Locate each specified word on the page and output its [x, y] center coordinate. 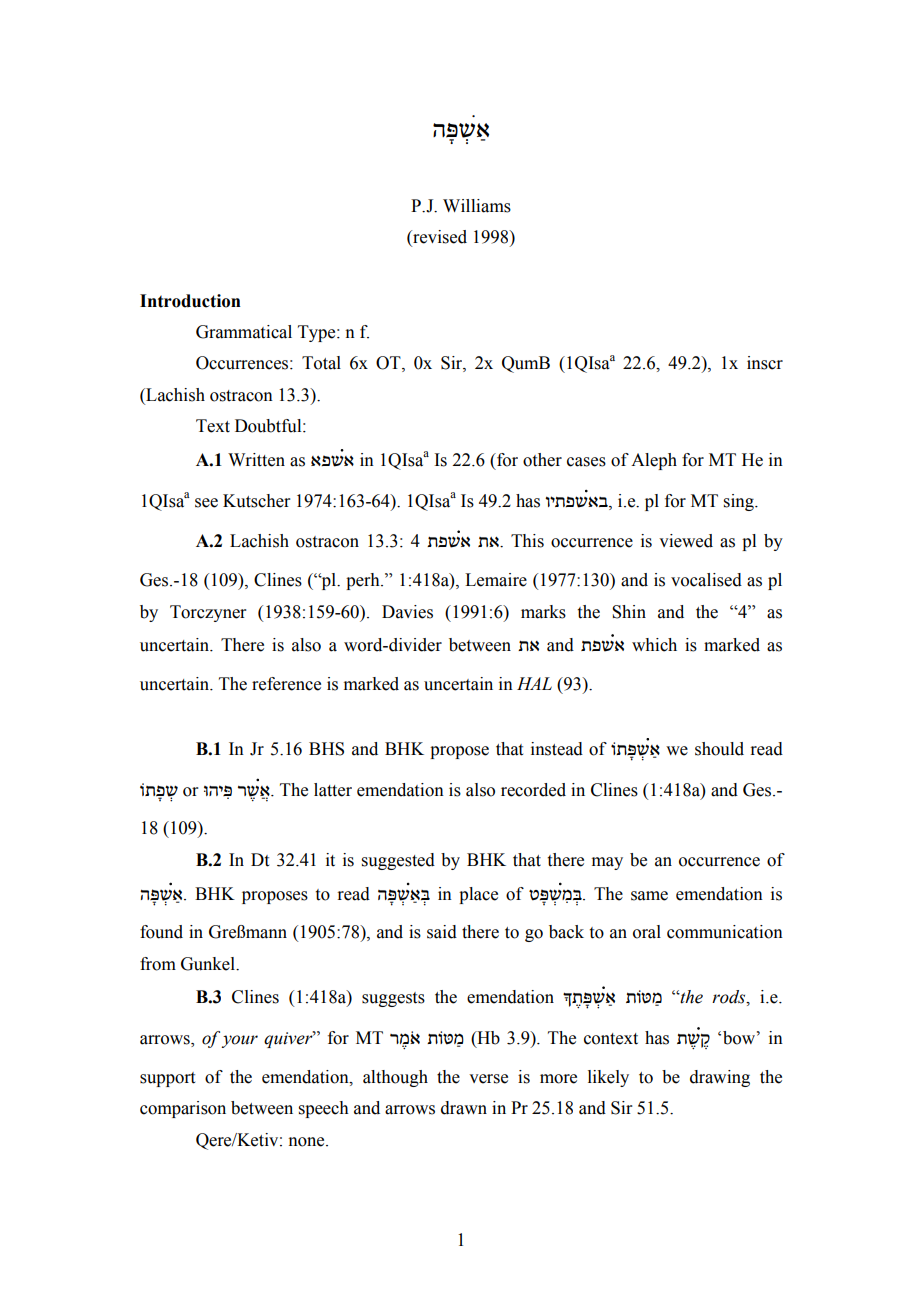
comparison [183, 1109]
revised [439, 238]
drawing [720, 1078]
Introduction [190, 301]
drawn [464, 1108]
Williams [477, 206]
